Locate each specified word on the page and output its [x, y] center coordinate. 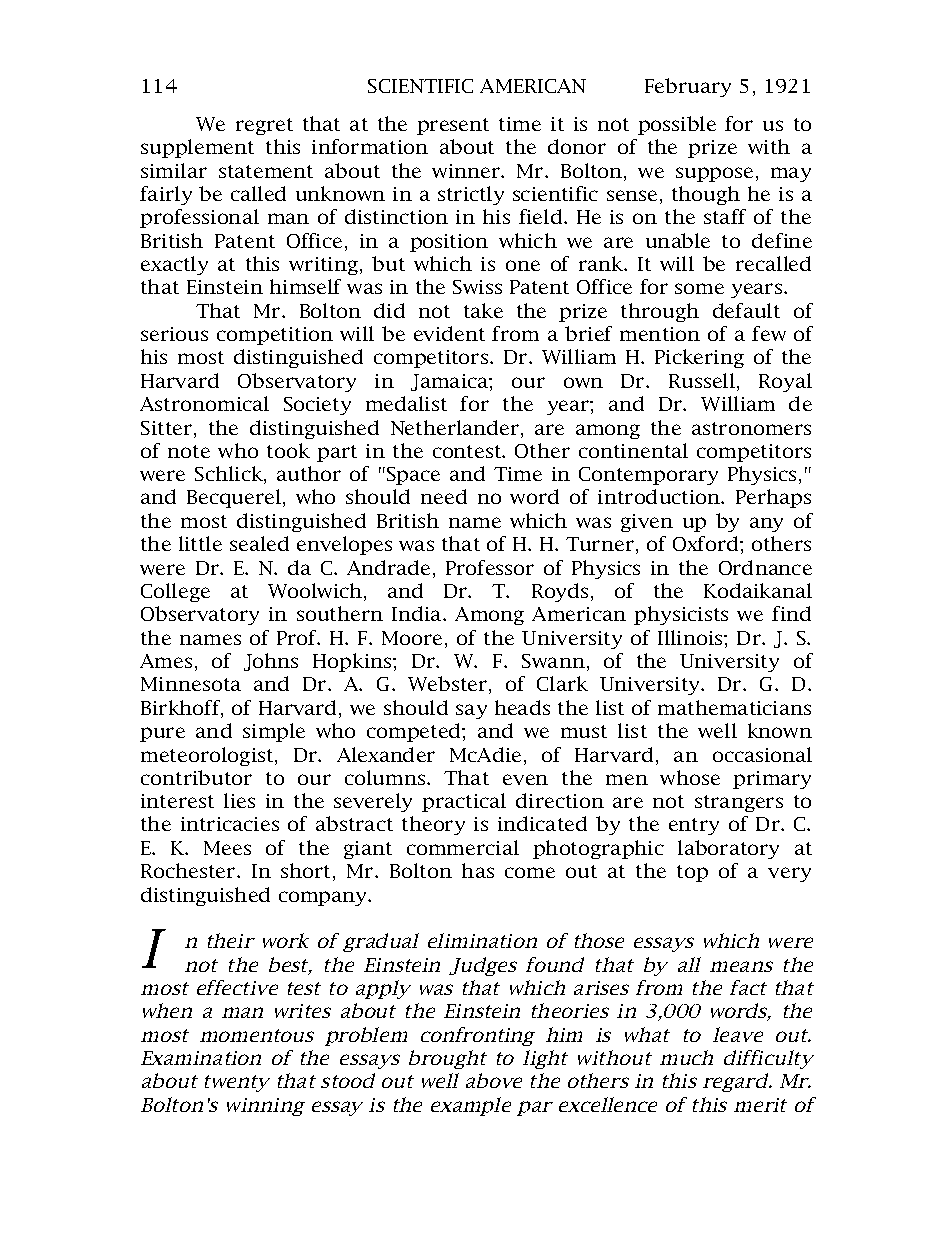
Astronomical [204, 403]
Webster [449, 685]
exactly [174, 265]
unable [678, 240]
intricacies [230, 824]
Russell [702, 380]
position [449, 243]
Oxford [707, 543]
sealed [259, 543]
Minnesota [191, 684]
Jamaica [450, 382]
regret [264, 126]
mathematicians [734, 707]
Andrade [388, 567]
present [453, 126]
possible [677, 125]
